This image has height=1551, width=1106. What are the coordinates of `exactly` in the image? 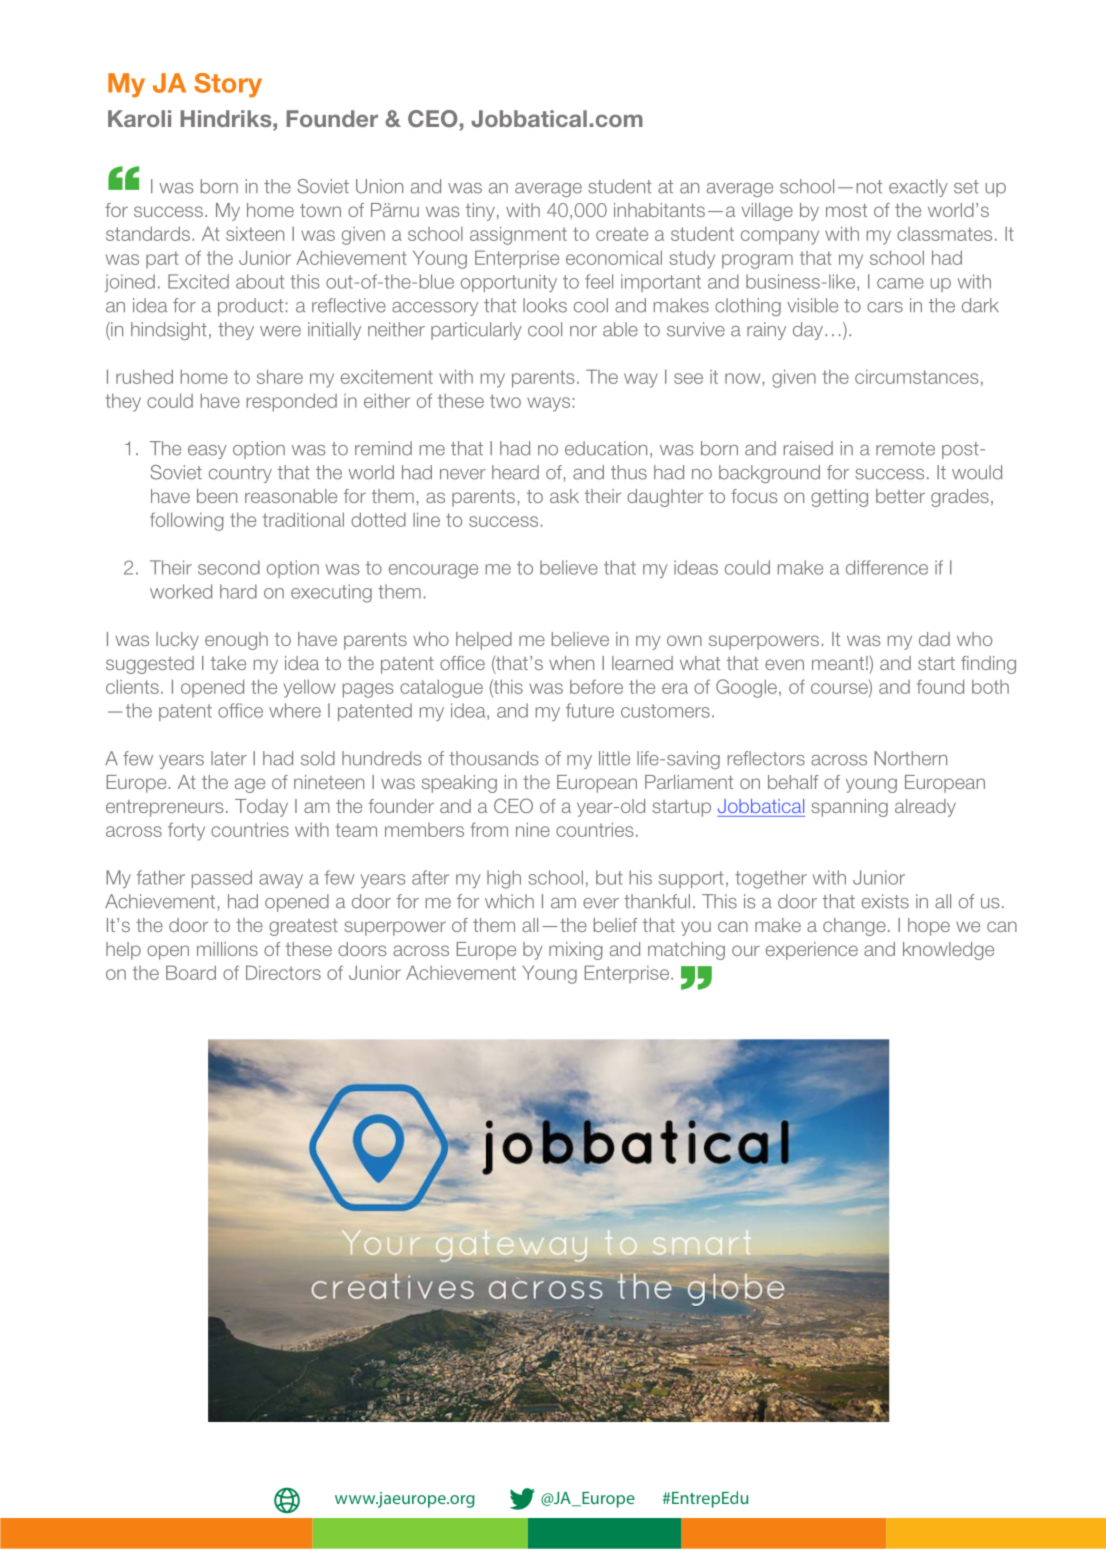 It's located at (918, 188).
